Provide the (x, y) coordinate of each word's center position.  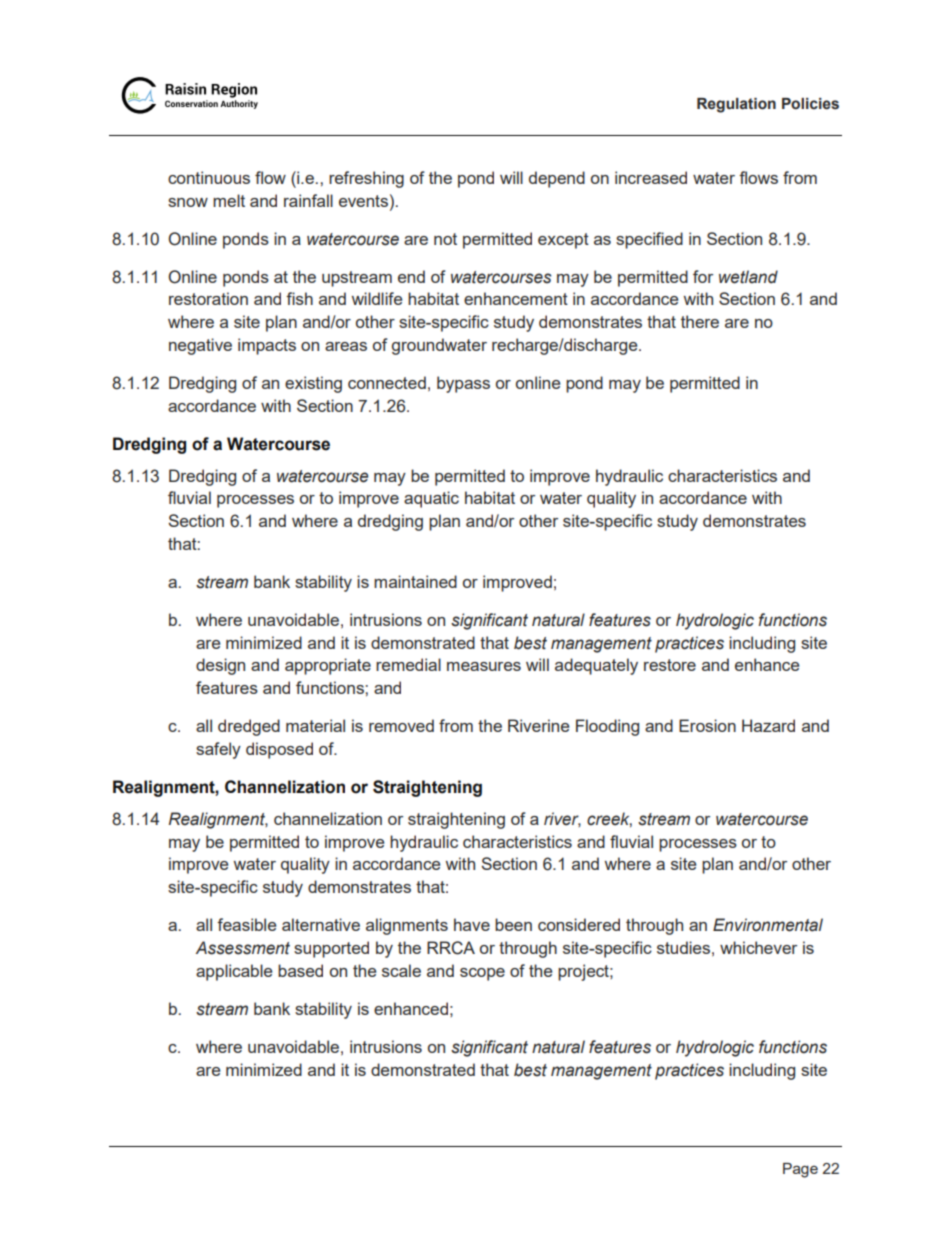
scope (482, 974)
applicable (234, 972)
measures (484, 666)
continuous (209, 177)
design (220, 666)
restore (670, 665)
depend (557, 179)
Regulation (736, 105)
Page (800, 1170)
